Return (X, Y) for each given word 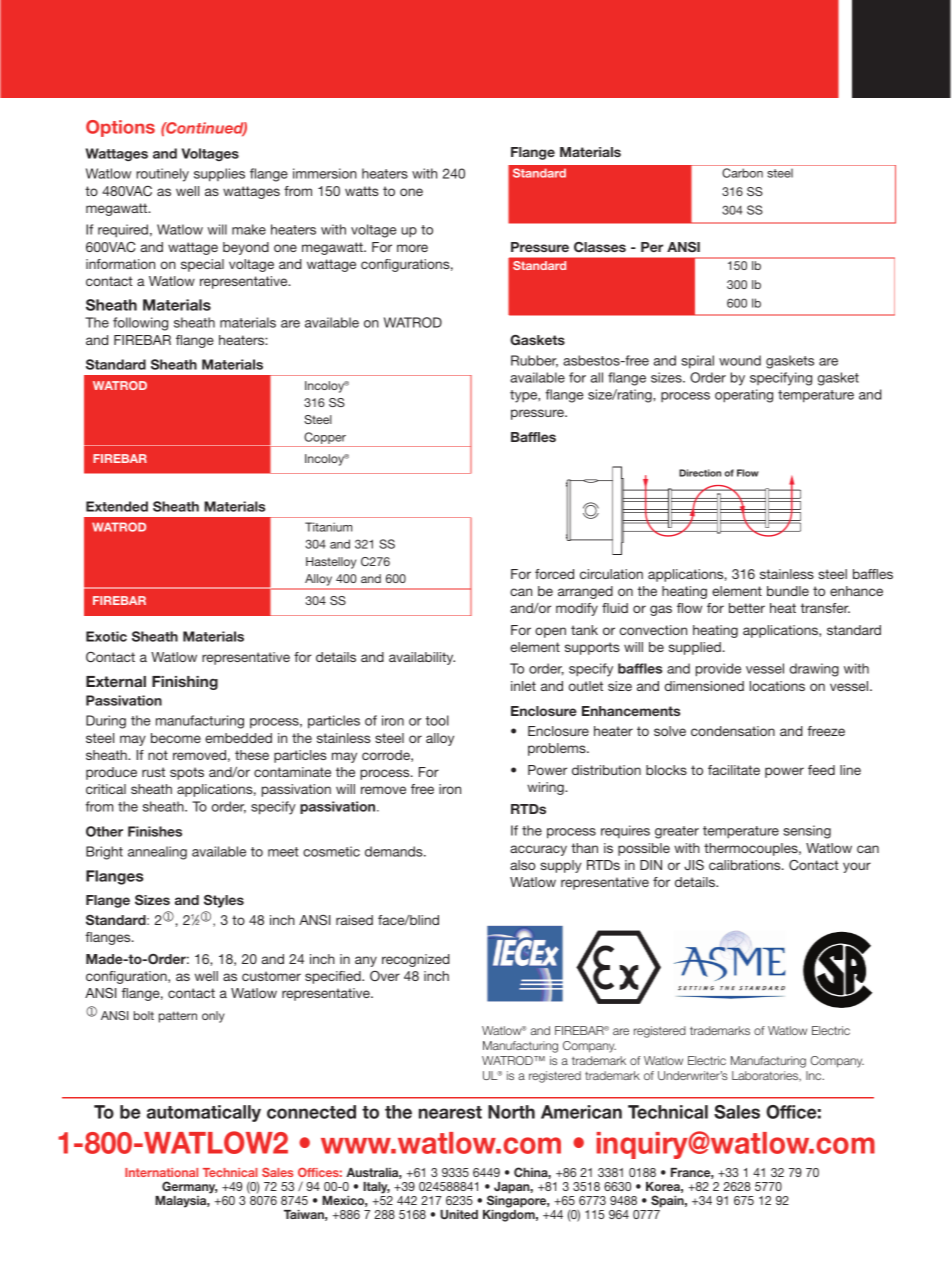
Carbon (742, 173)
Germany (189, 1187)
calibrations (746, 865)
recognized (416, 960)
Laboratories (766, 1076)
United (459, 1214)
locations (777, 686)
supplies (219, 175)
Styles (224, 901)
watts (362, 191)
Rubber (534, 361)
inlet (523, 686)
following (140, 324)
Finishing (185, 683)
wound (740, 360)
